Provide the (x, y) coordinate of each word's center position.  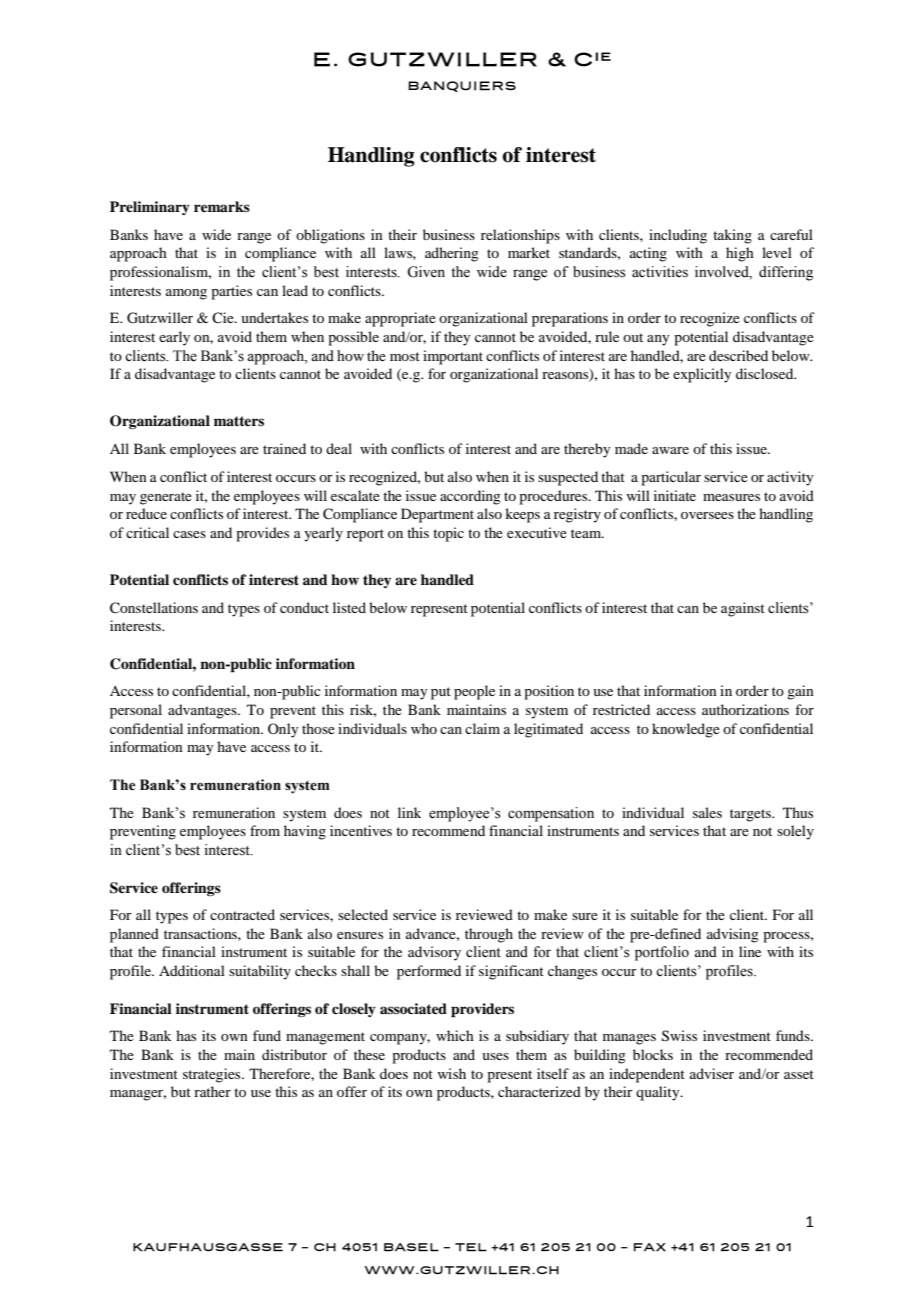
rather (212, 1091)
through (489, 935)
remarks (222, 206)
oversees (707, 515)
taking (732, 236)
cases (189, 534)
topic (448, 534)
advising (733, 935)
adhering (452, 254)
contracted (242, 914)
